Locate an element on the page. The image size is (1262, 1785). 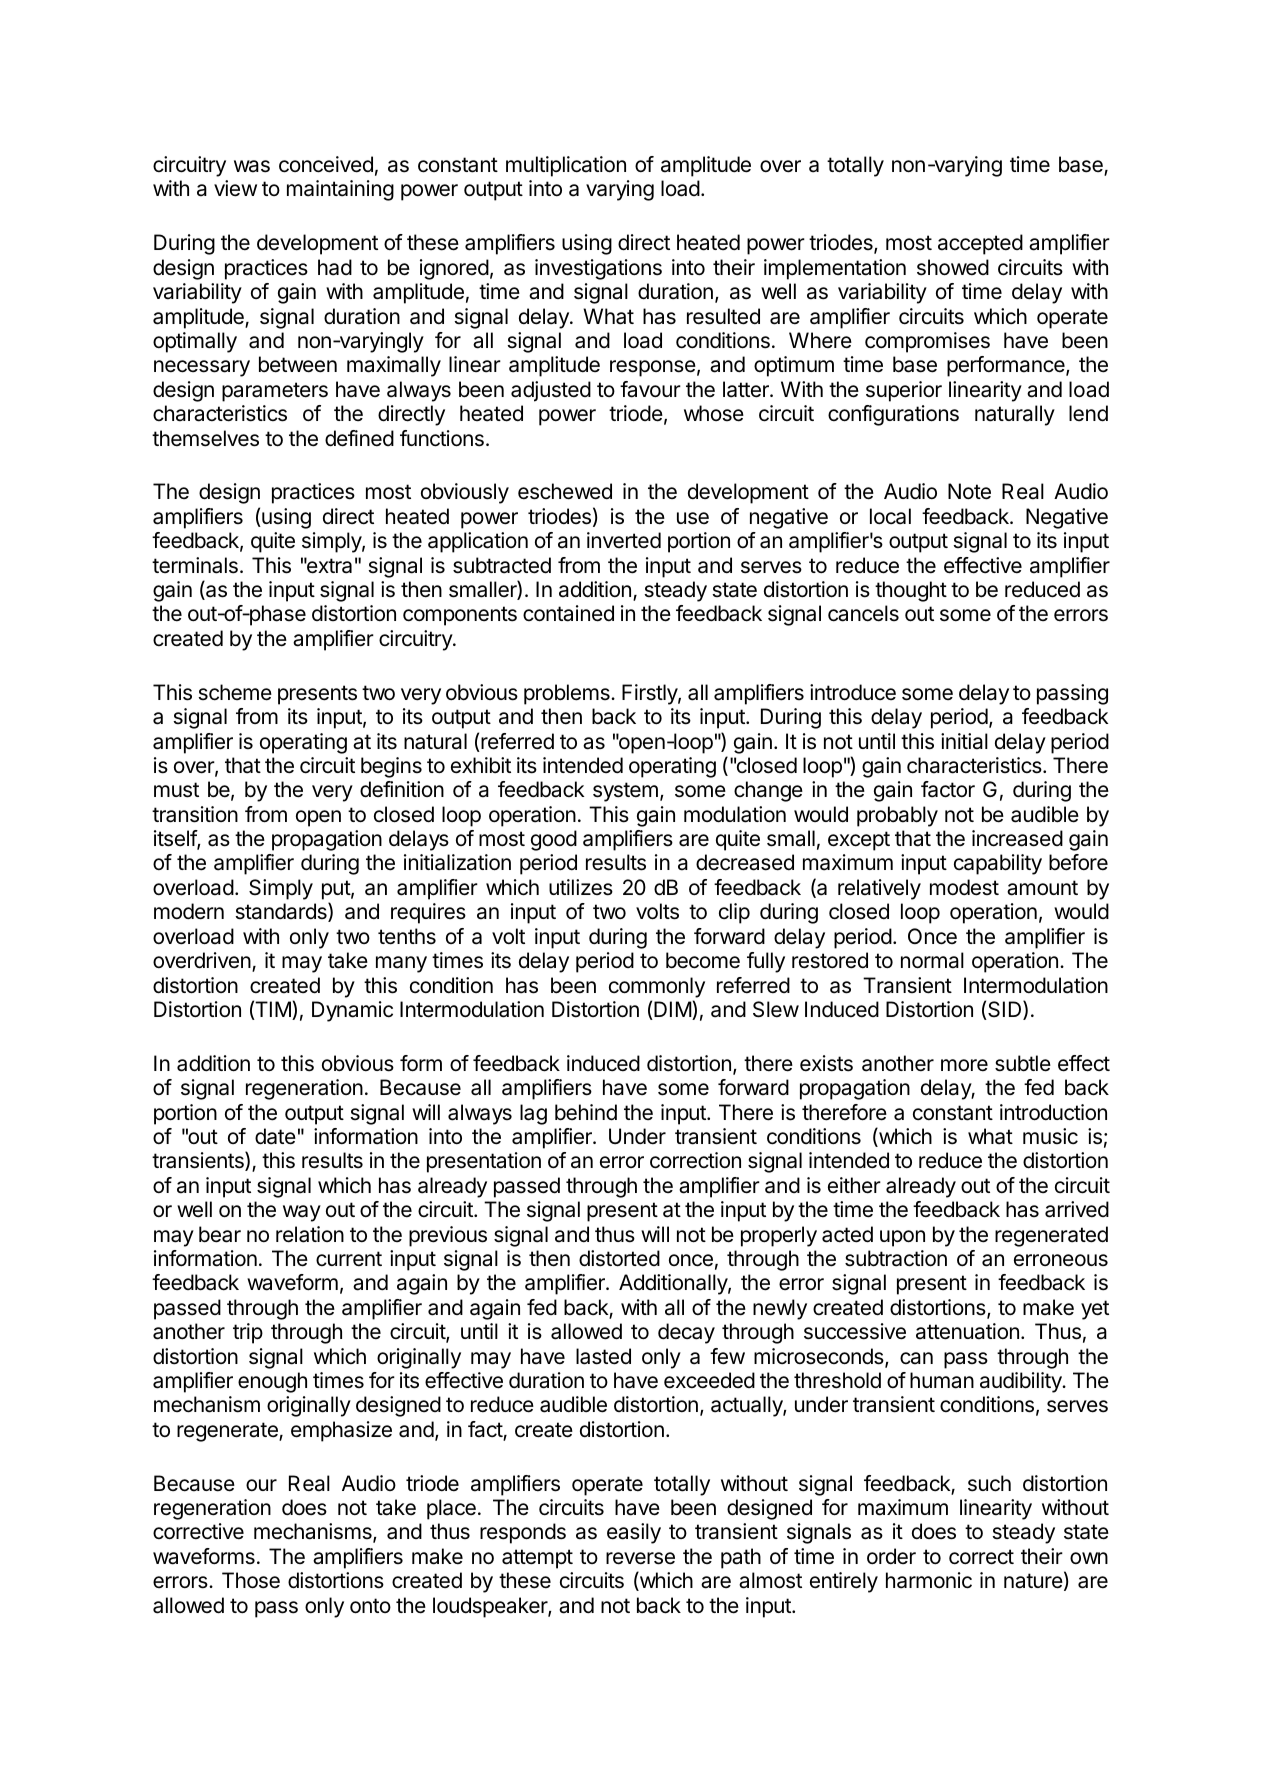
standards is located at coordinates (282, 912).
